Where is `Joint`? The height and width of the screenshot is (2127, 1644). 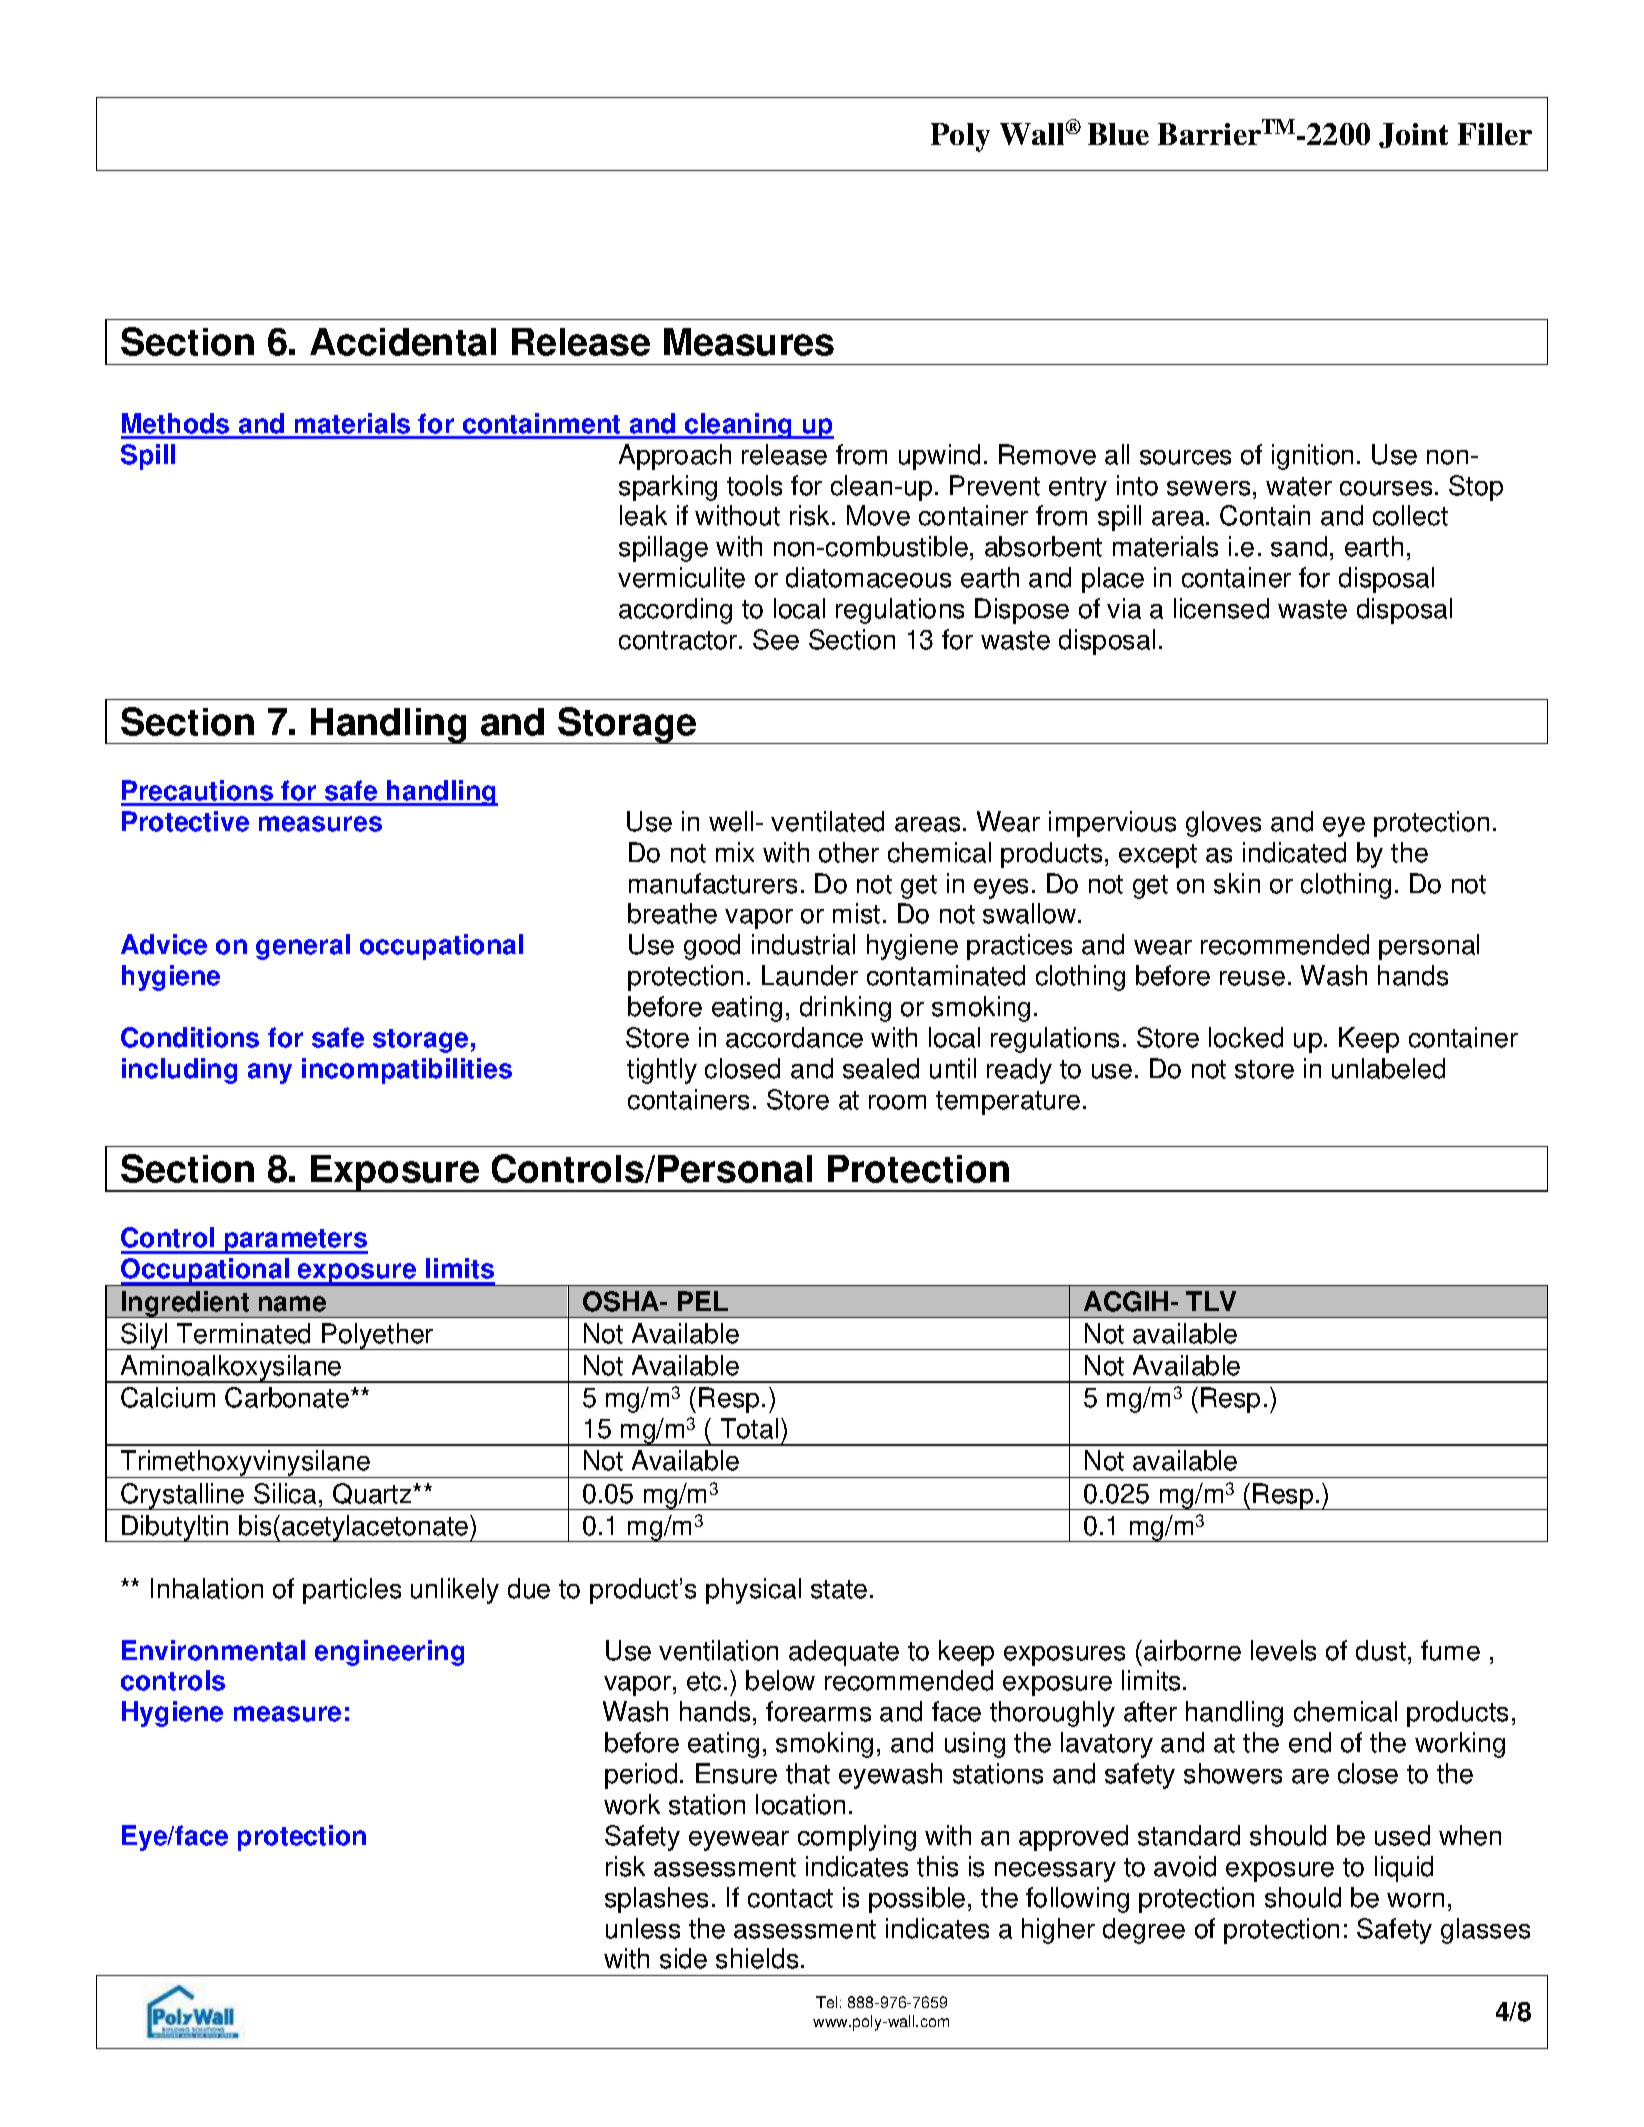 Joint is located at coordinates (1413, 135).
